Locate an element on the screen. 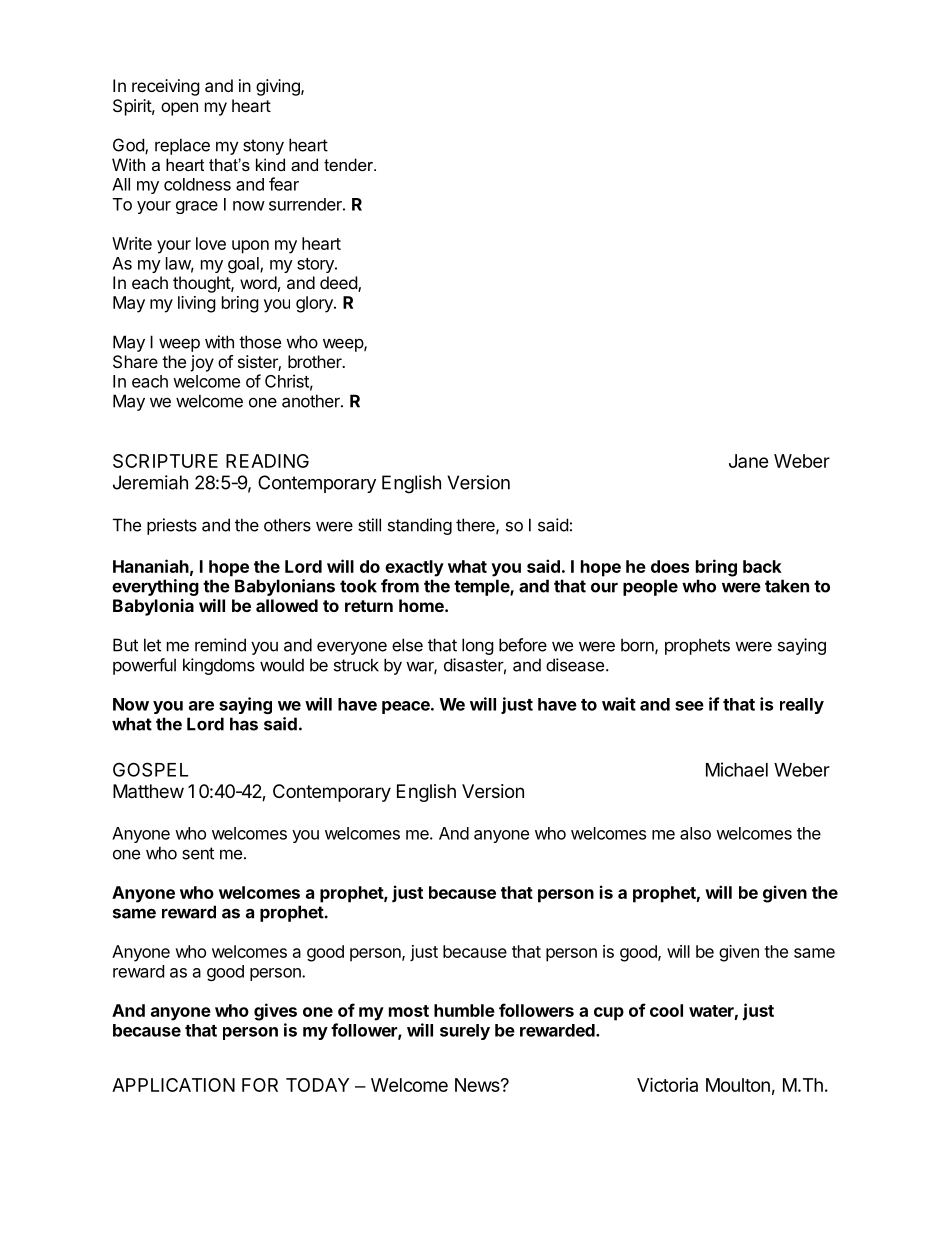 Image resolution: width=952 pixels, height=1233 pixels. tender is located at coordinates (349, 164).
